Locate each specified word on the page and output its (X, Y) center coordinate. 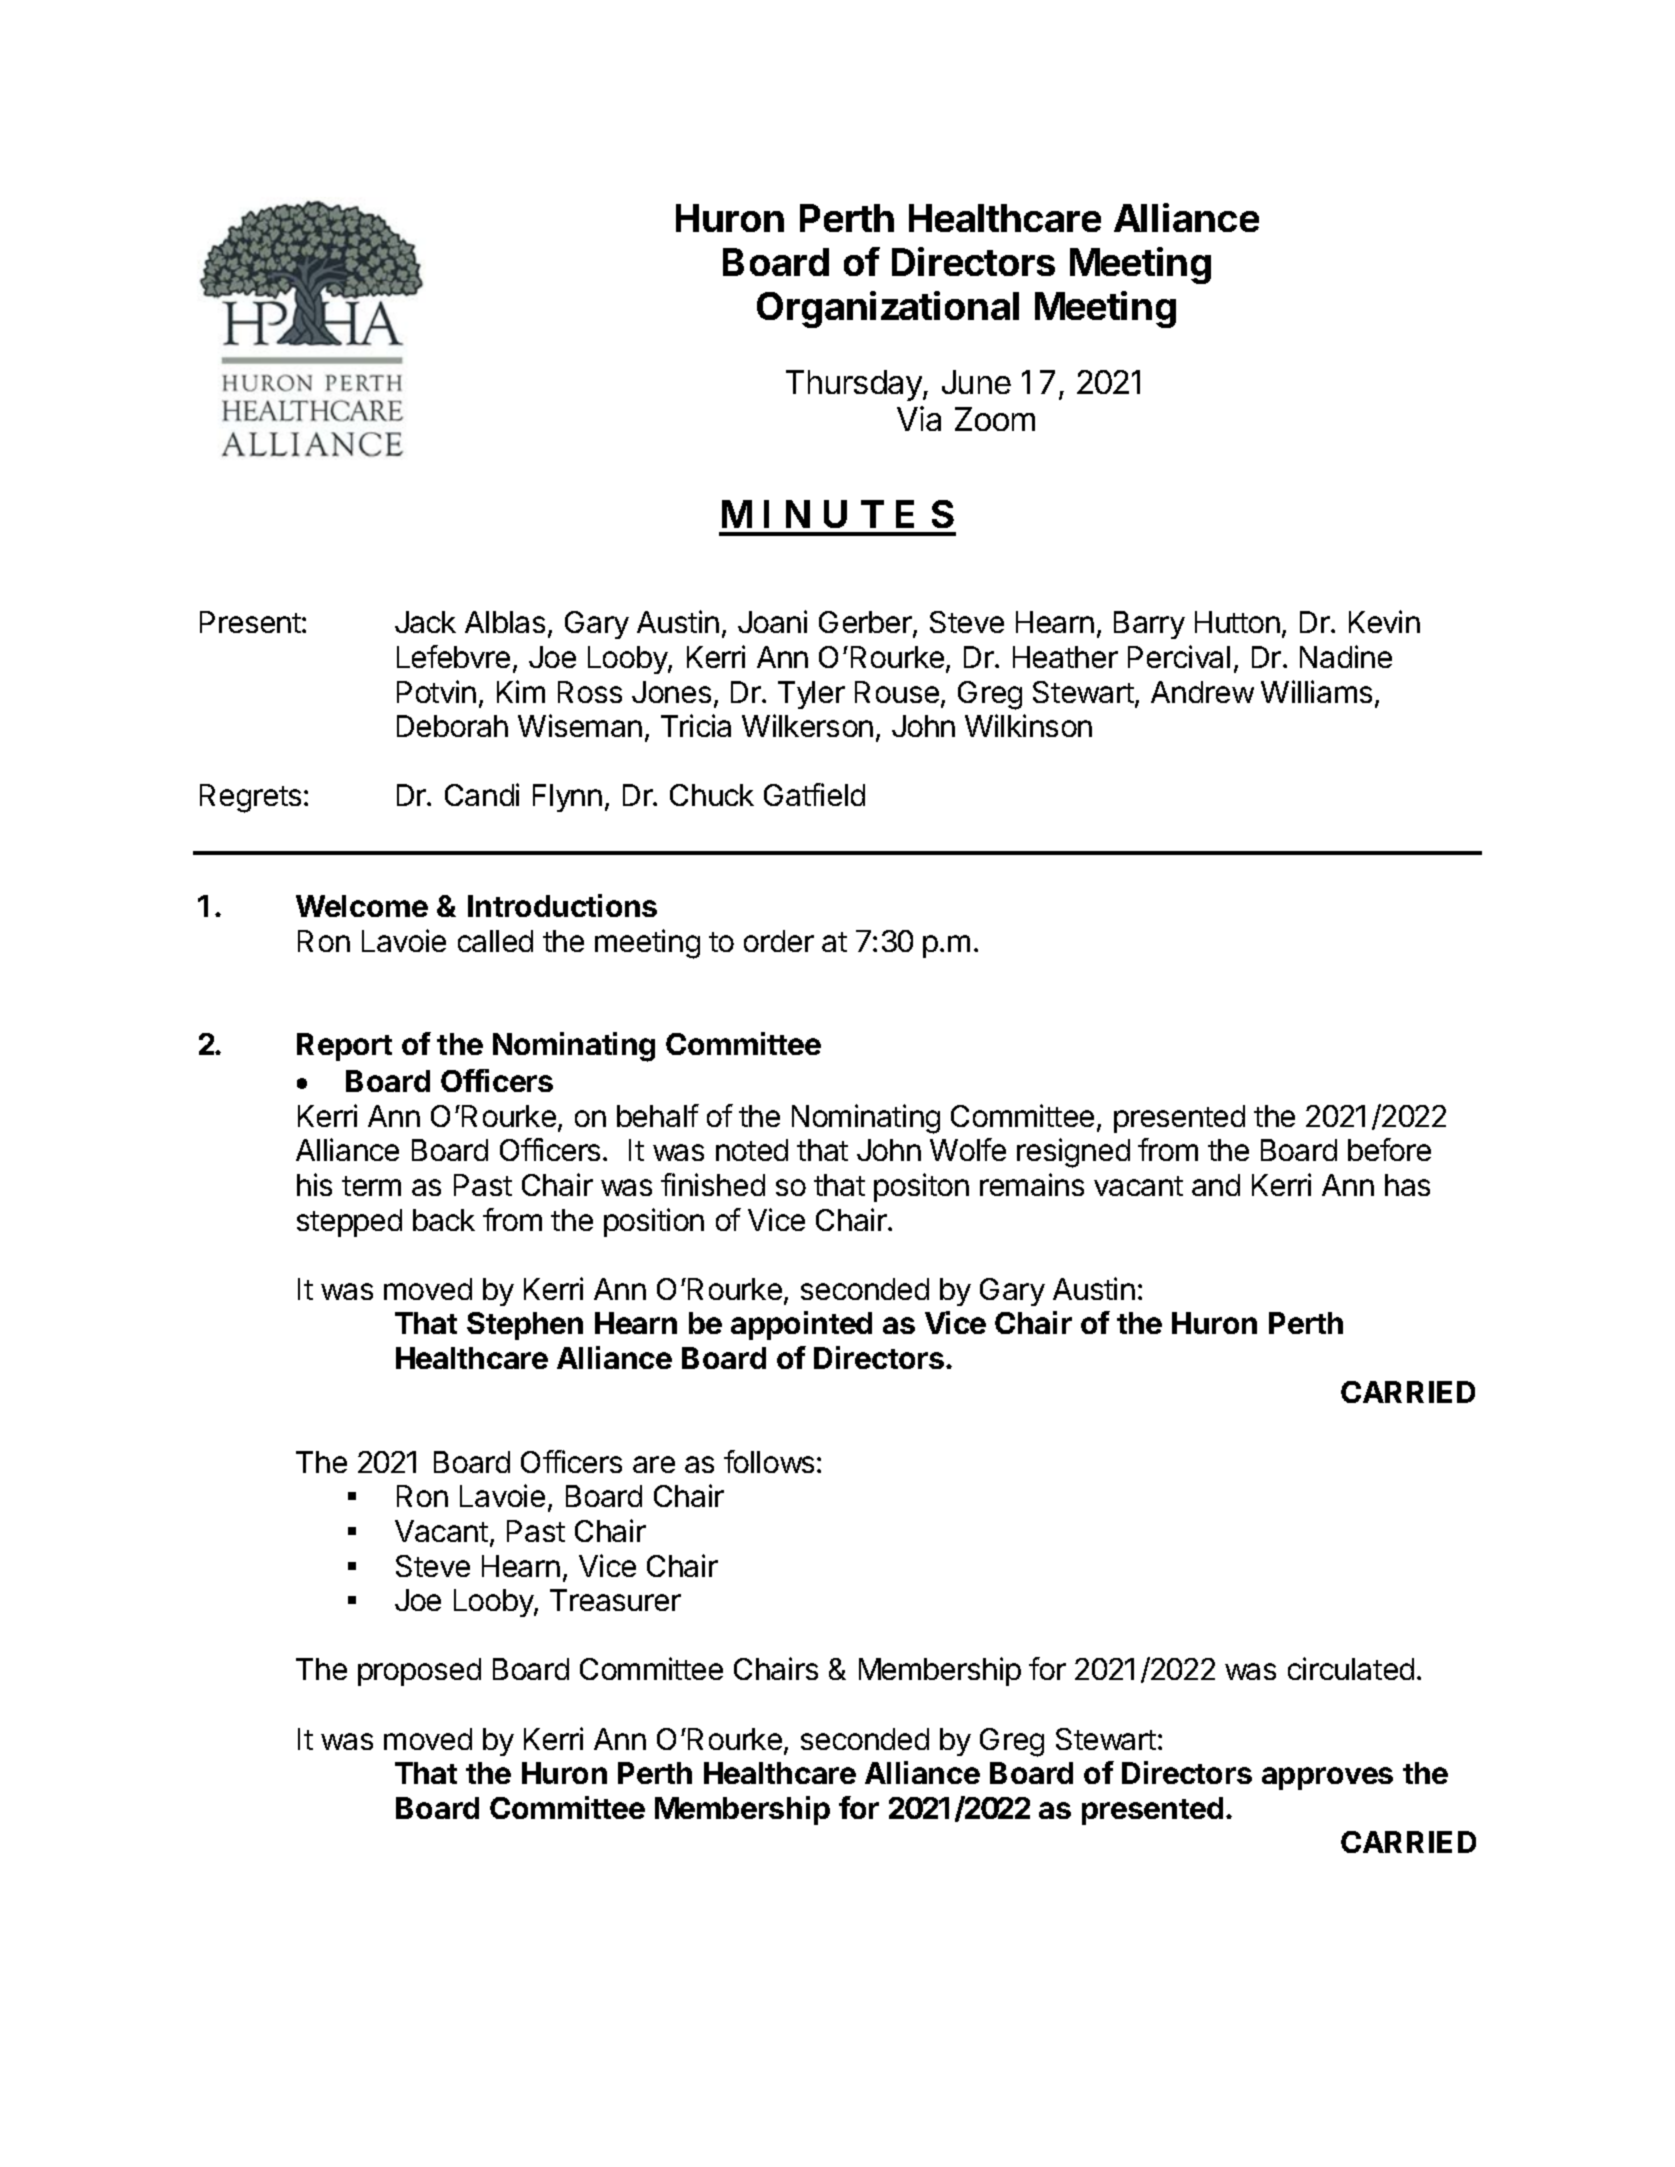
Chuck (712, 795)
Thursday (855, 385)
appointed (801, 1325)
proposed (419, 1672)
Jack (425, 622)
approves (1327, 1778)
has (1407, 1185)
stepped (349, 1223)
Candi (482, 794)
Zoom (995, 419)
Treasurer (615, 1600)
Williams (1316, 691)
